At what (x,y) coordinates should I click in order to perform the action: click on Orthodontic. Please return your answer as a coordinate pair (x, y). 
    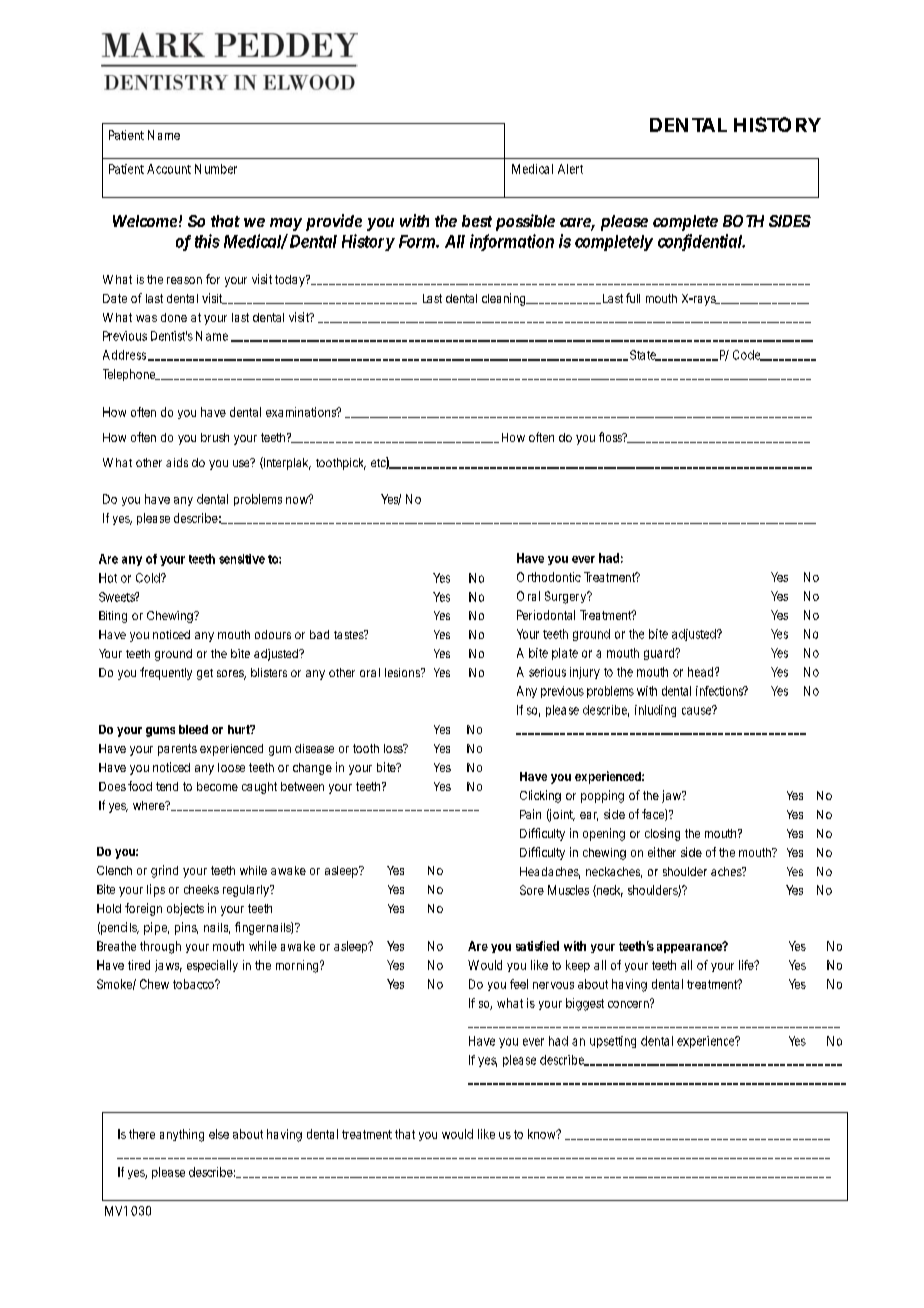
    Looking at the image, I should click on (549, 577).
